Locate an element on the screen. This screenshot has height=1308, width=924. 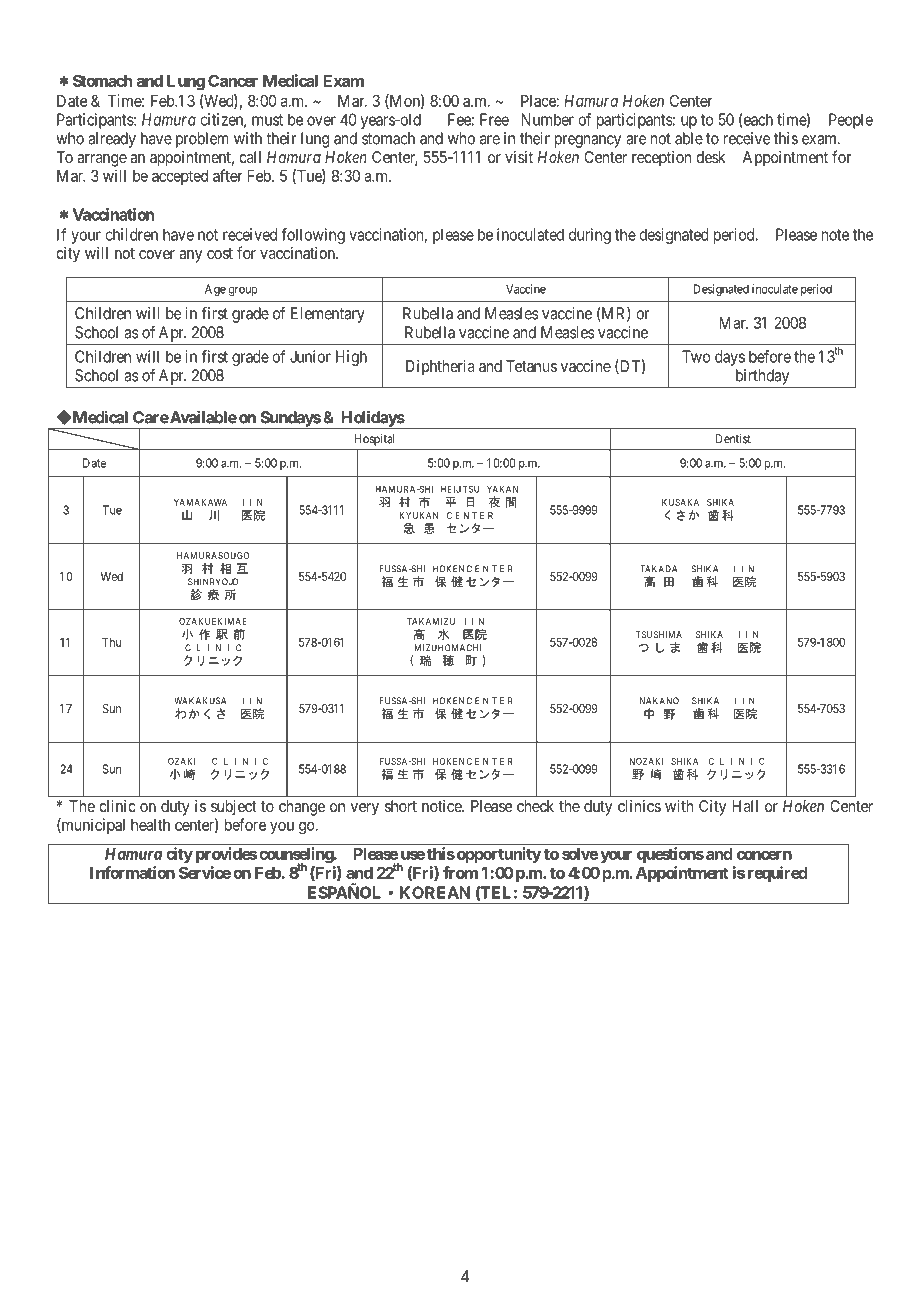
concern is located at coordinates (764, 855).
